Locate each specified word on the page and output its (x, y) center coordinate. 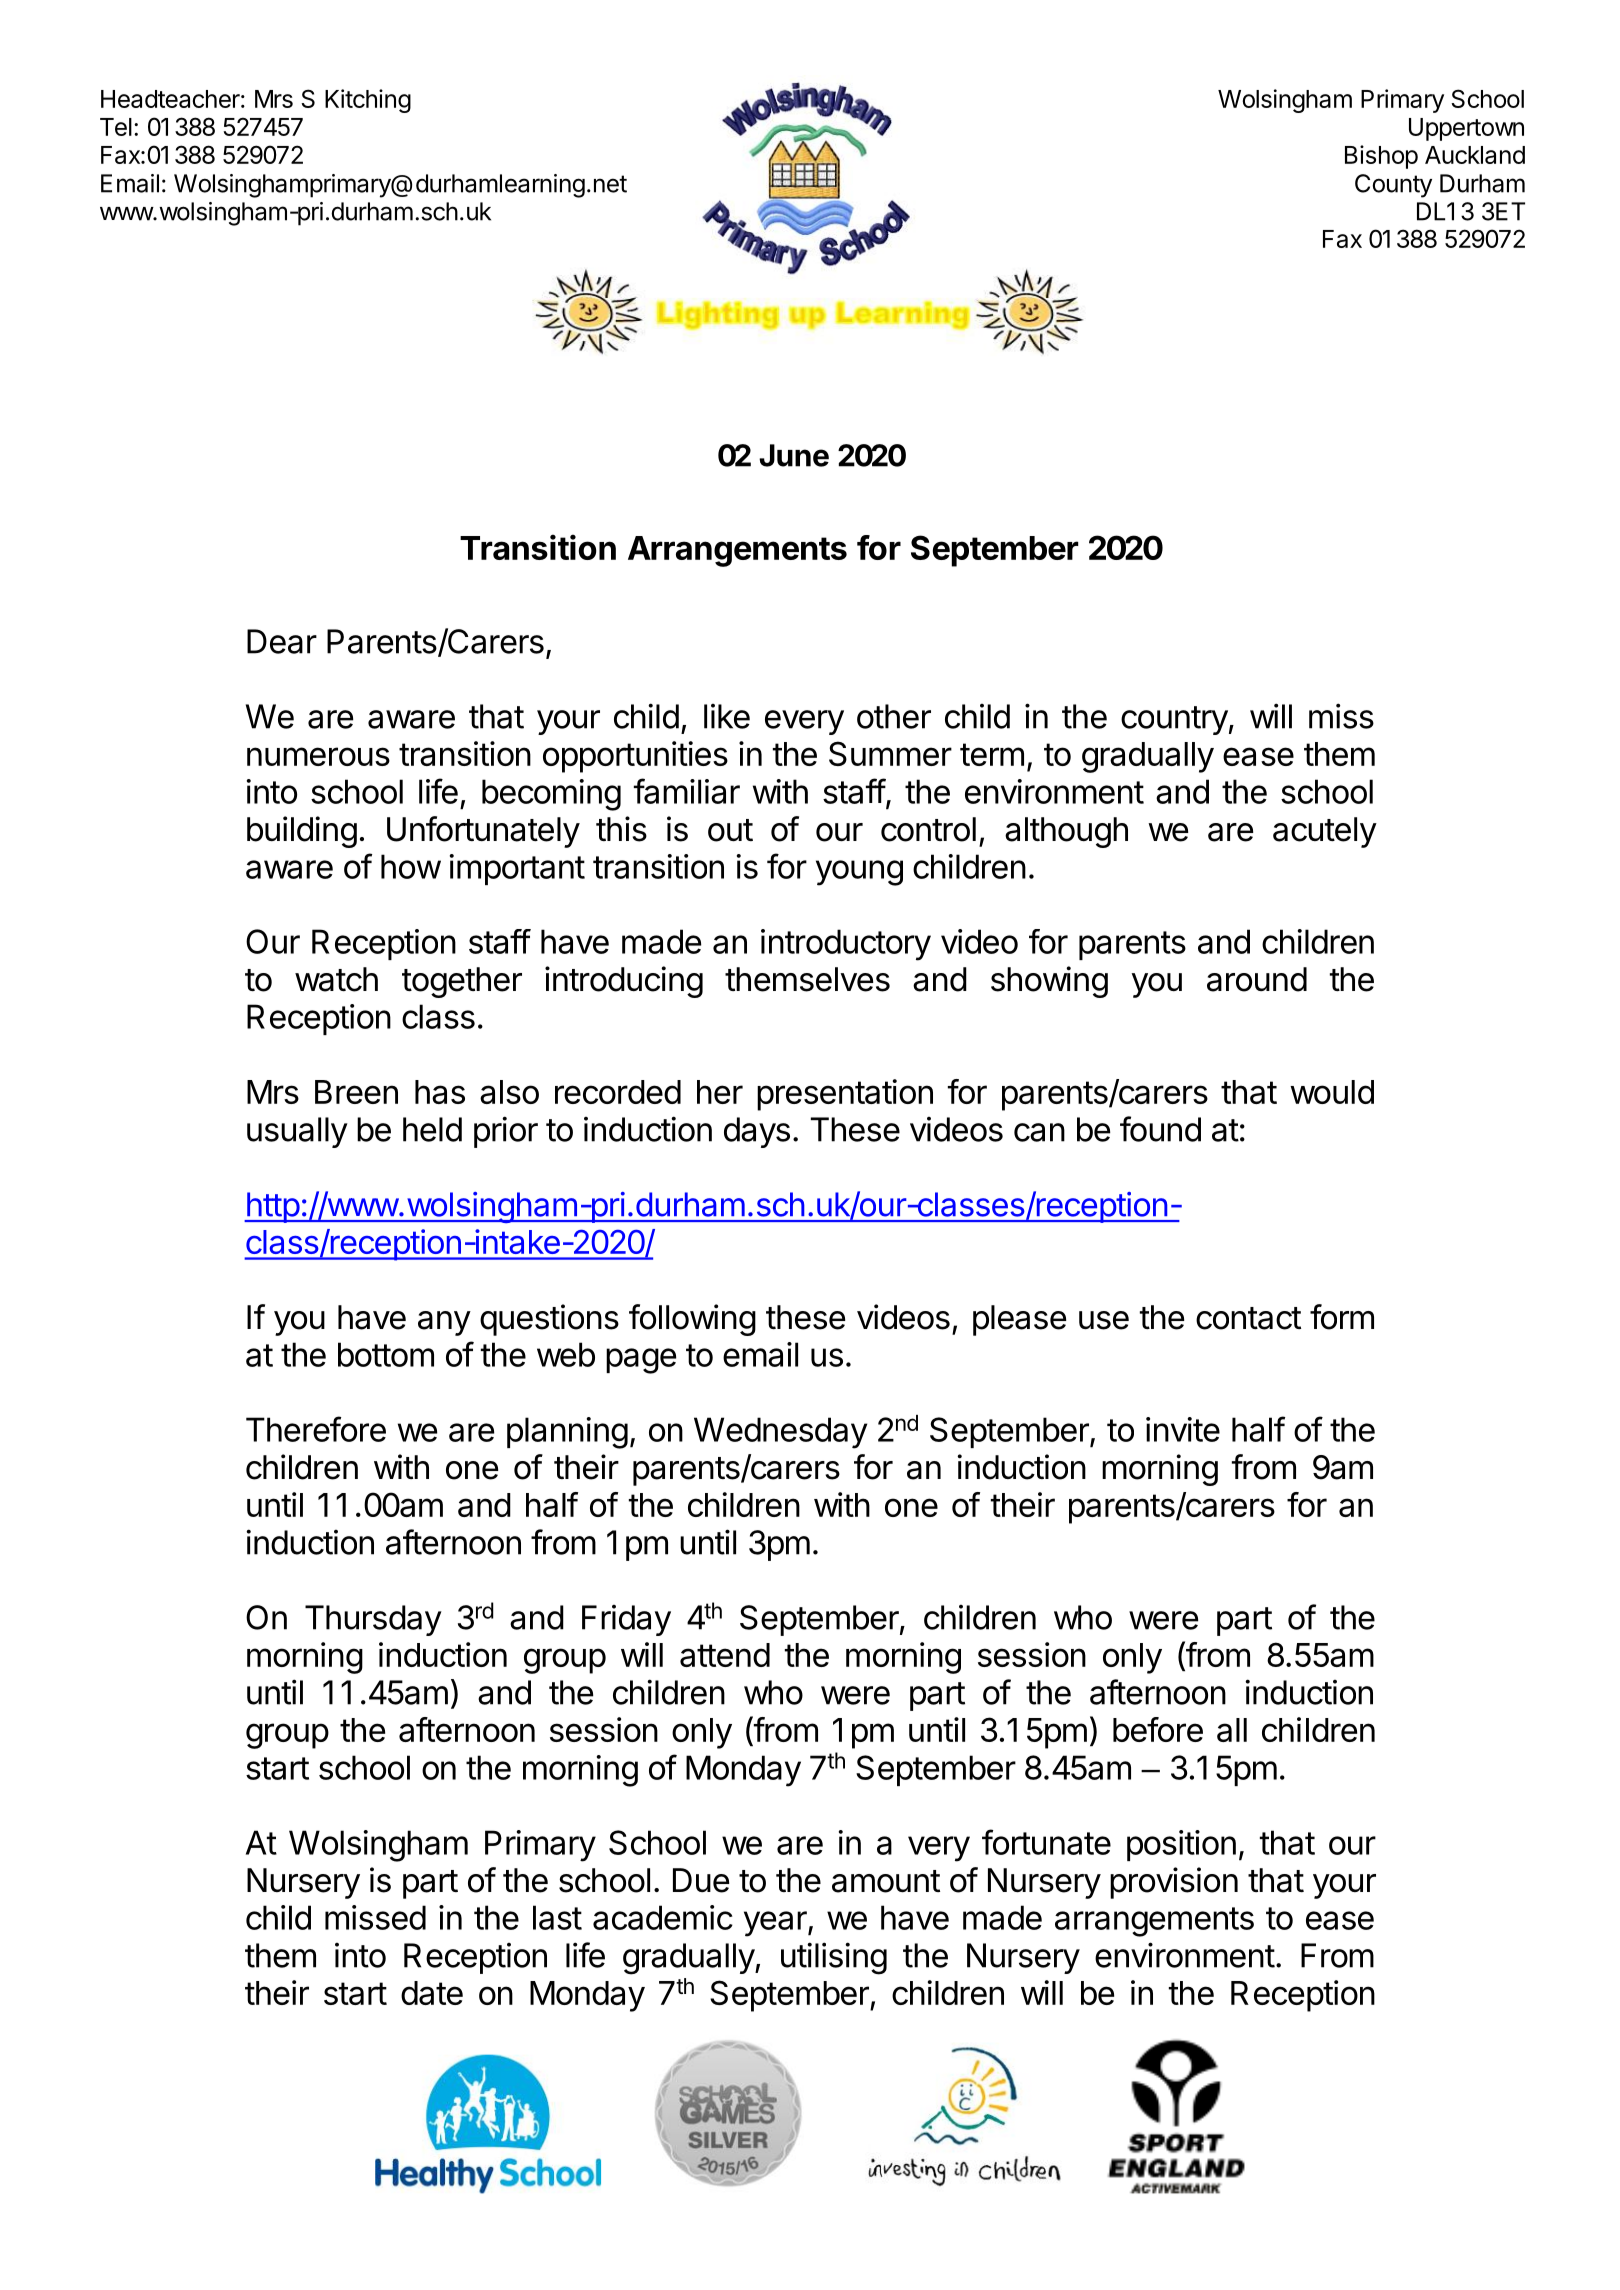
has (440, 1092)
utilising (834, 1958)
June (794, 455)
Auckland (1475, 155)
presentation (845, 1095)
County (1393, 186)
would (1332, 1092)
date (432, 1993)
